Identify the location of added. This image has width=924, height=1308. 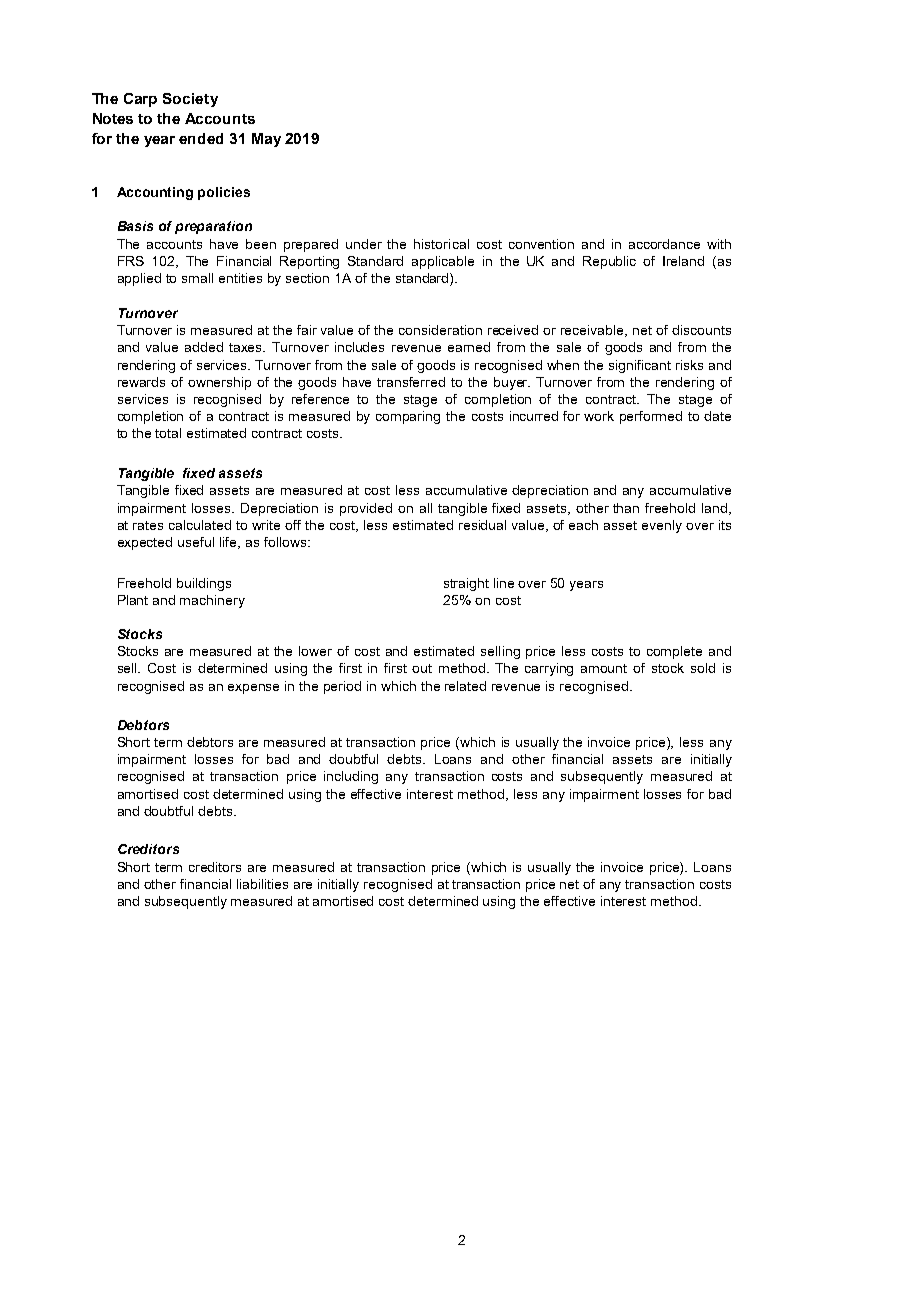
(204, 347).
